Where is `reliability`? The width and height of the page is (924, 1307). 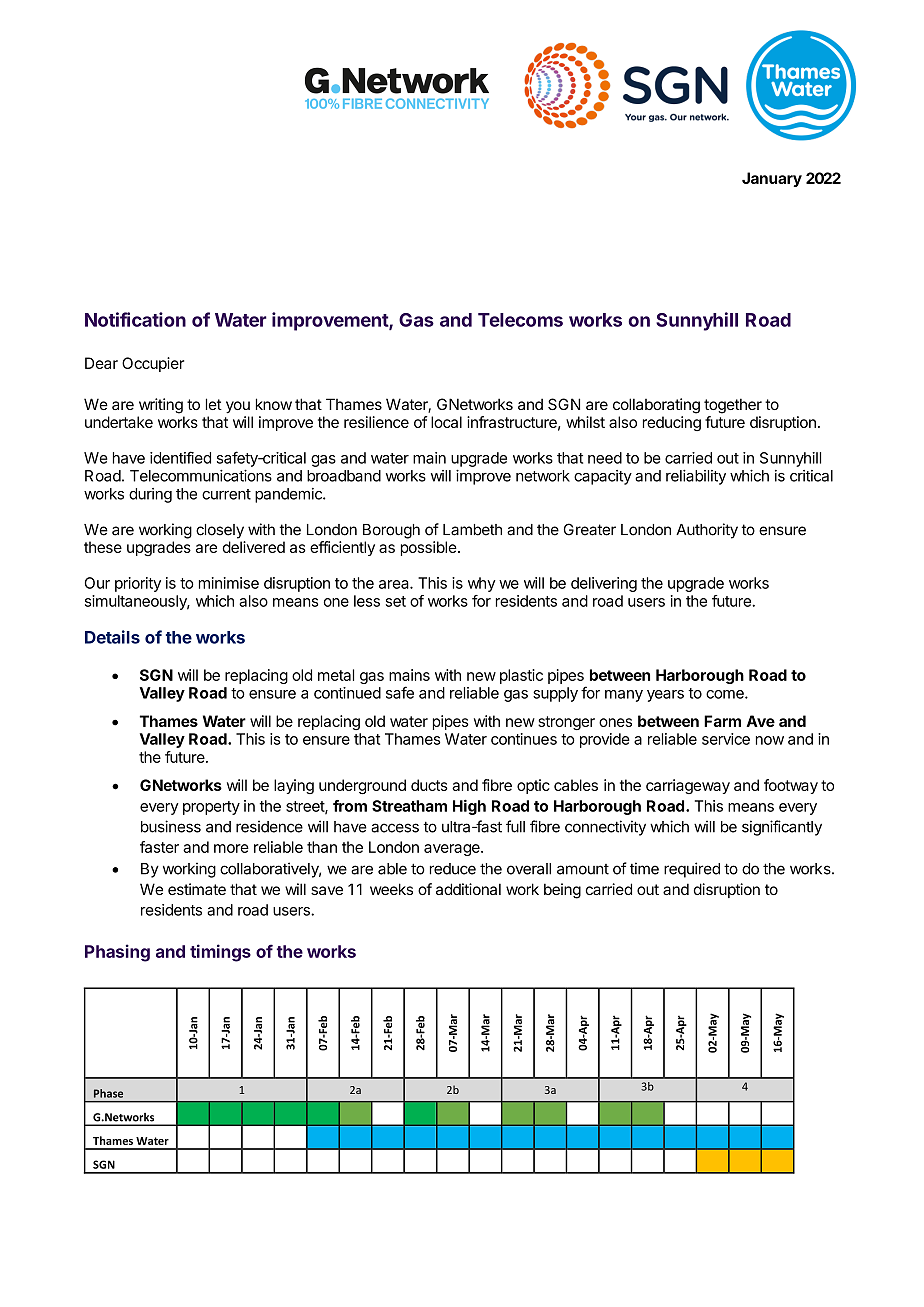 reliability is located at coordinates (696, 477).
